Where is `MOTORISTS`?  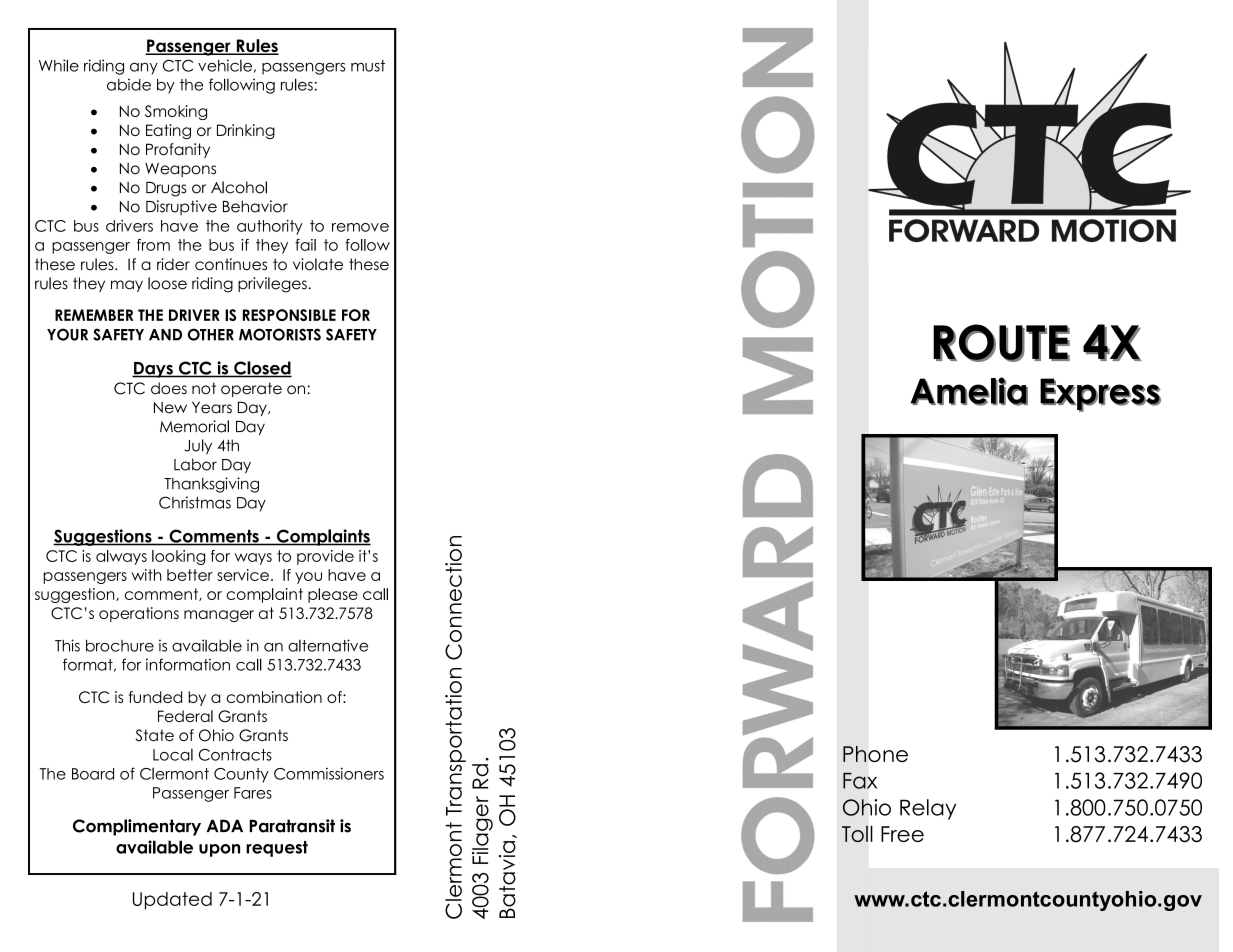
MOTORISTS is located at coordinates (280, 334).
